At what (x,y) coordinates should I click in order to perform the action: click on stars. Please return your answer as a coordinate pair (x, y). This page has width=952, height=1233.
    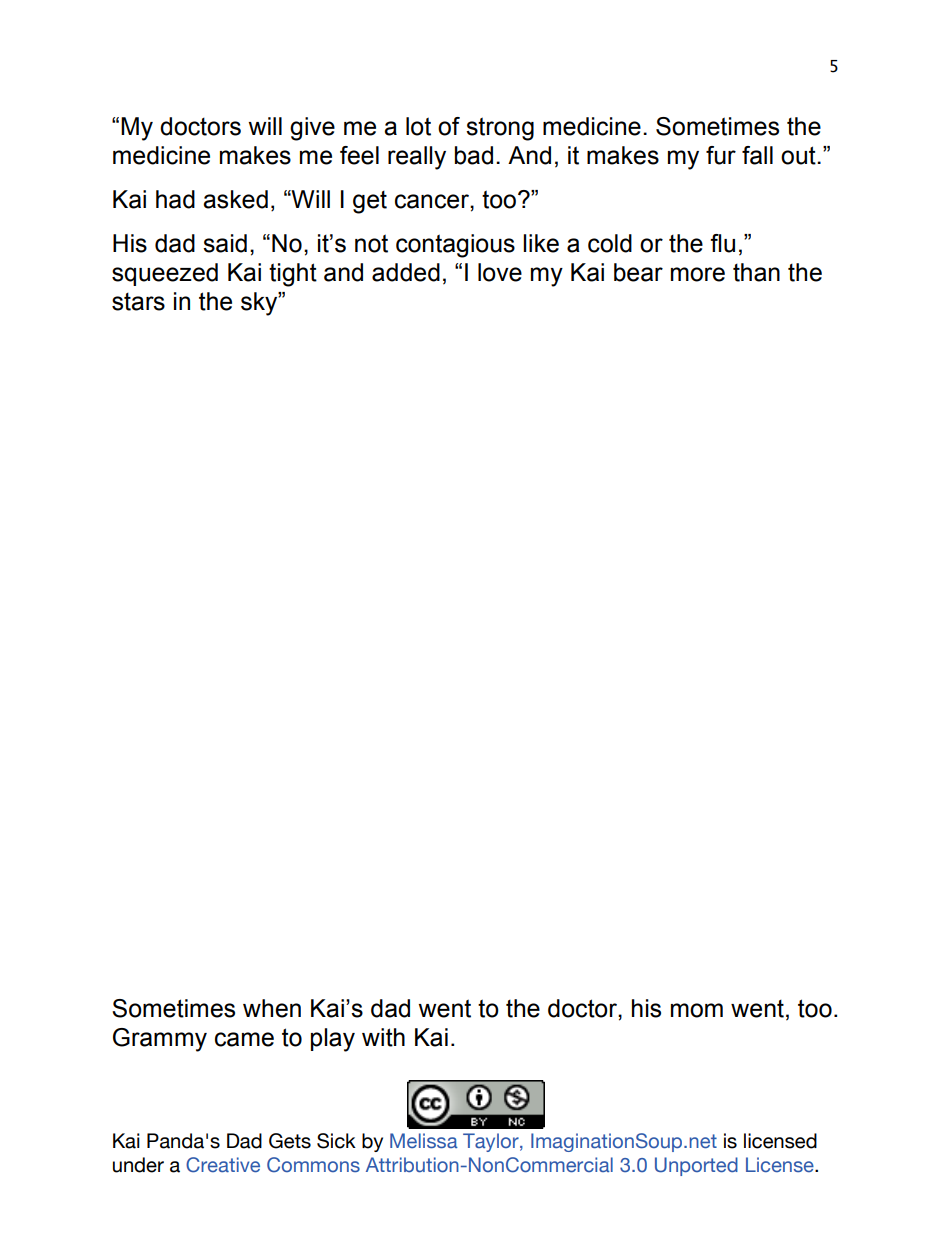
    Looking at the image, I should click on (138, 302).
